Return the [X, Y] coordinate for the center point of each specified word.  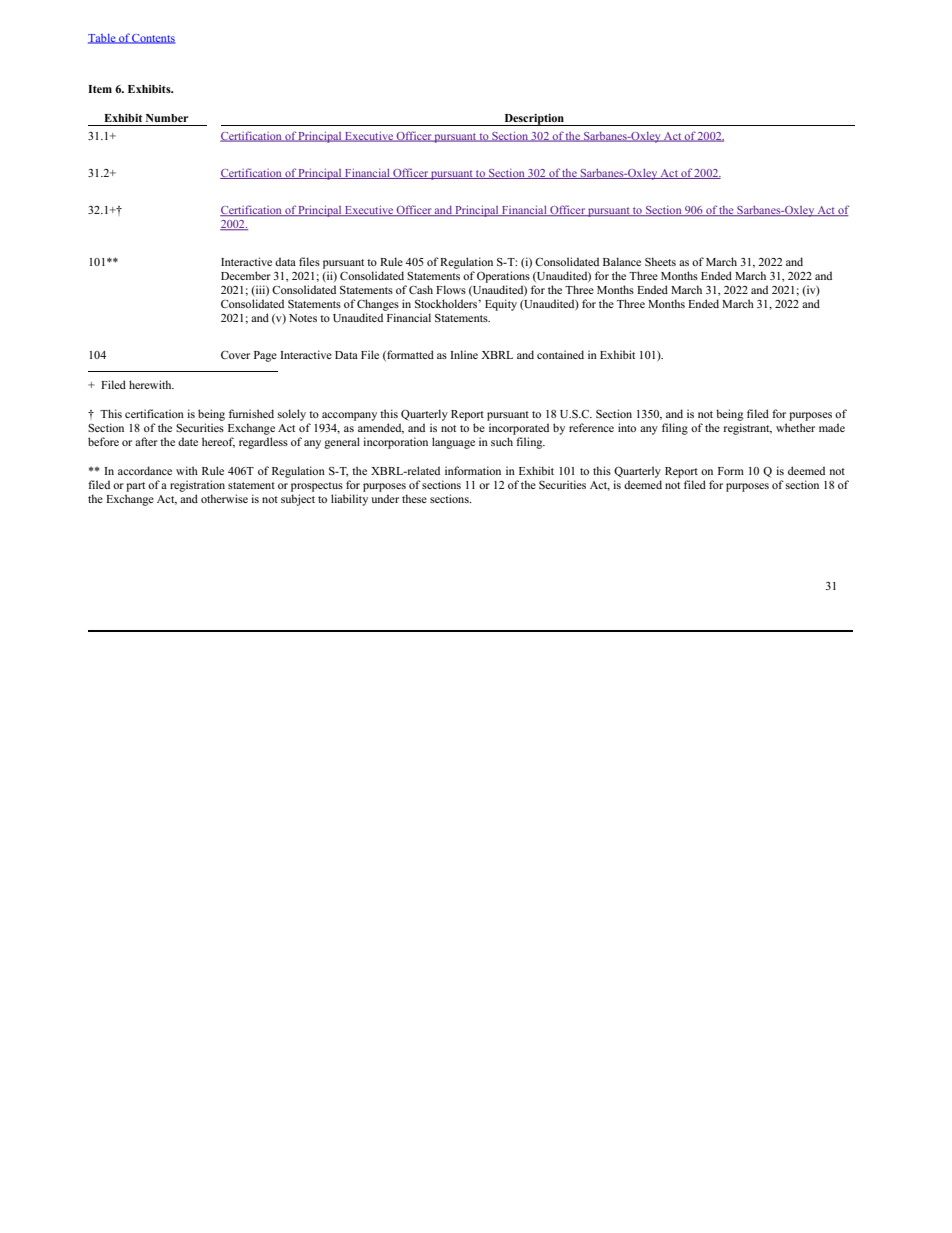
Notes [303, 318]
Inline [464, 354]
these [414, 498]
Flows [451, 289]
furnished [251, 413]
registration [197, 486]
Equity [501, 305]
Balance [622, 261]
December [246, 275]
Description [534, 120]
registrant [748, 429]
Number [167, 118]
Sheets [660, 261]
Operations [503, 277]
